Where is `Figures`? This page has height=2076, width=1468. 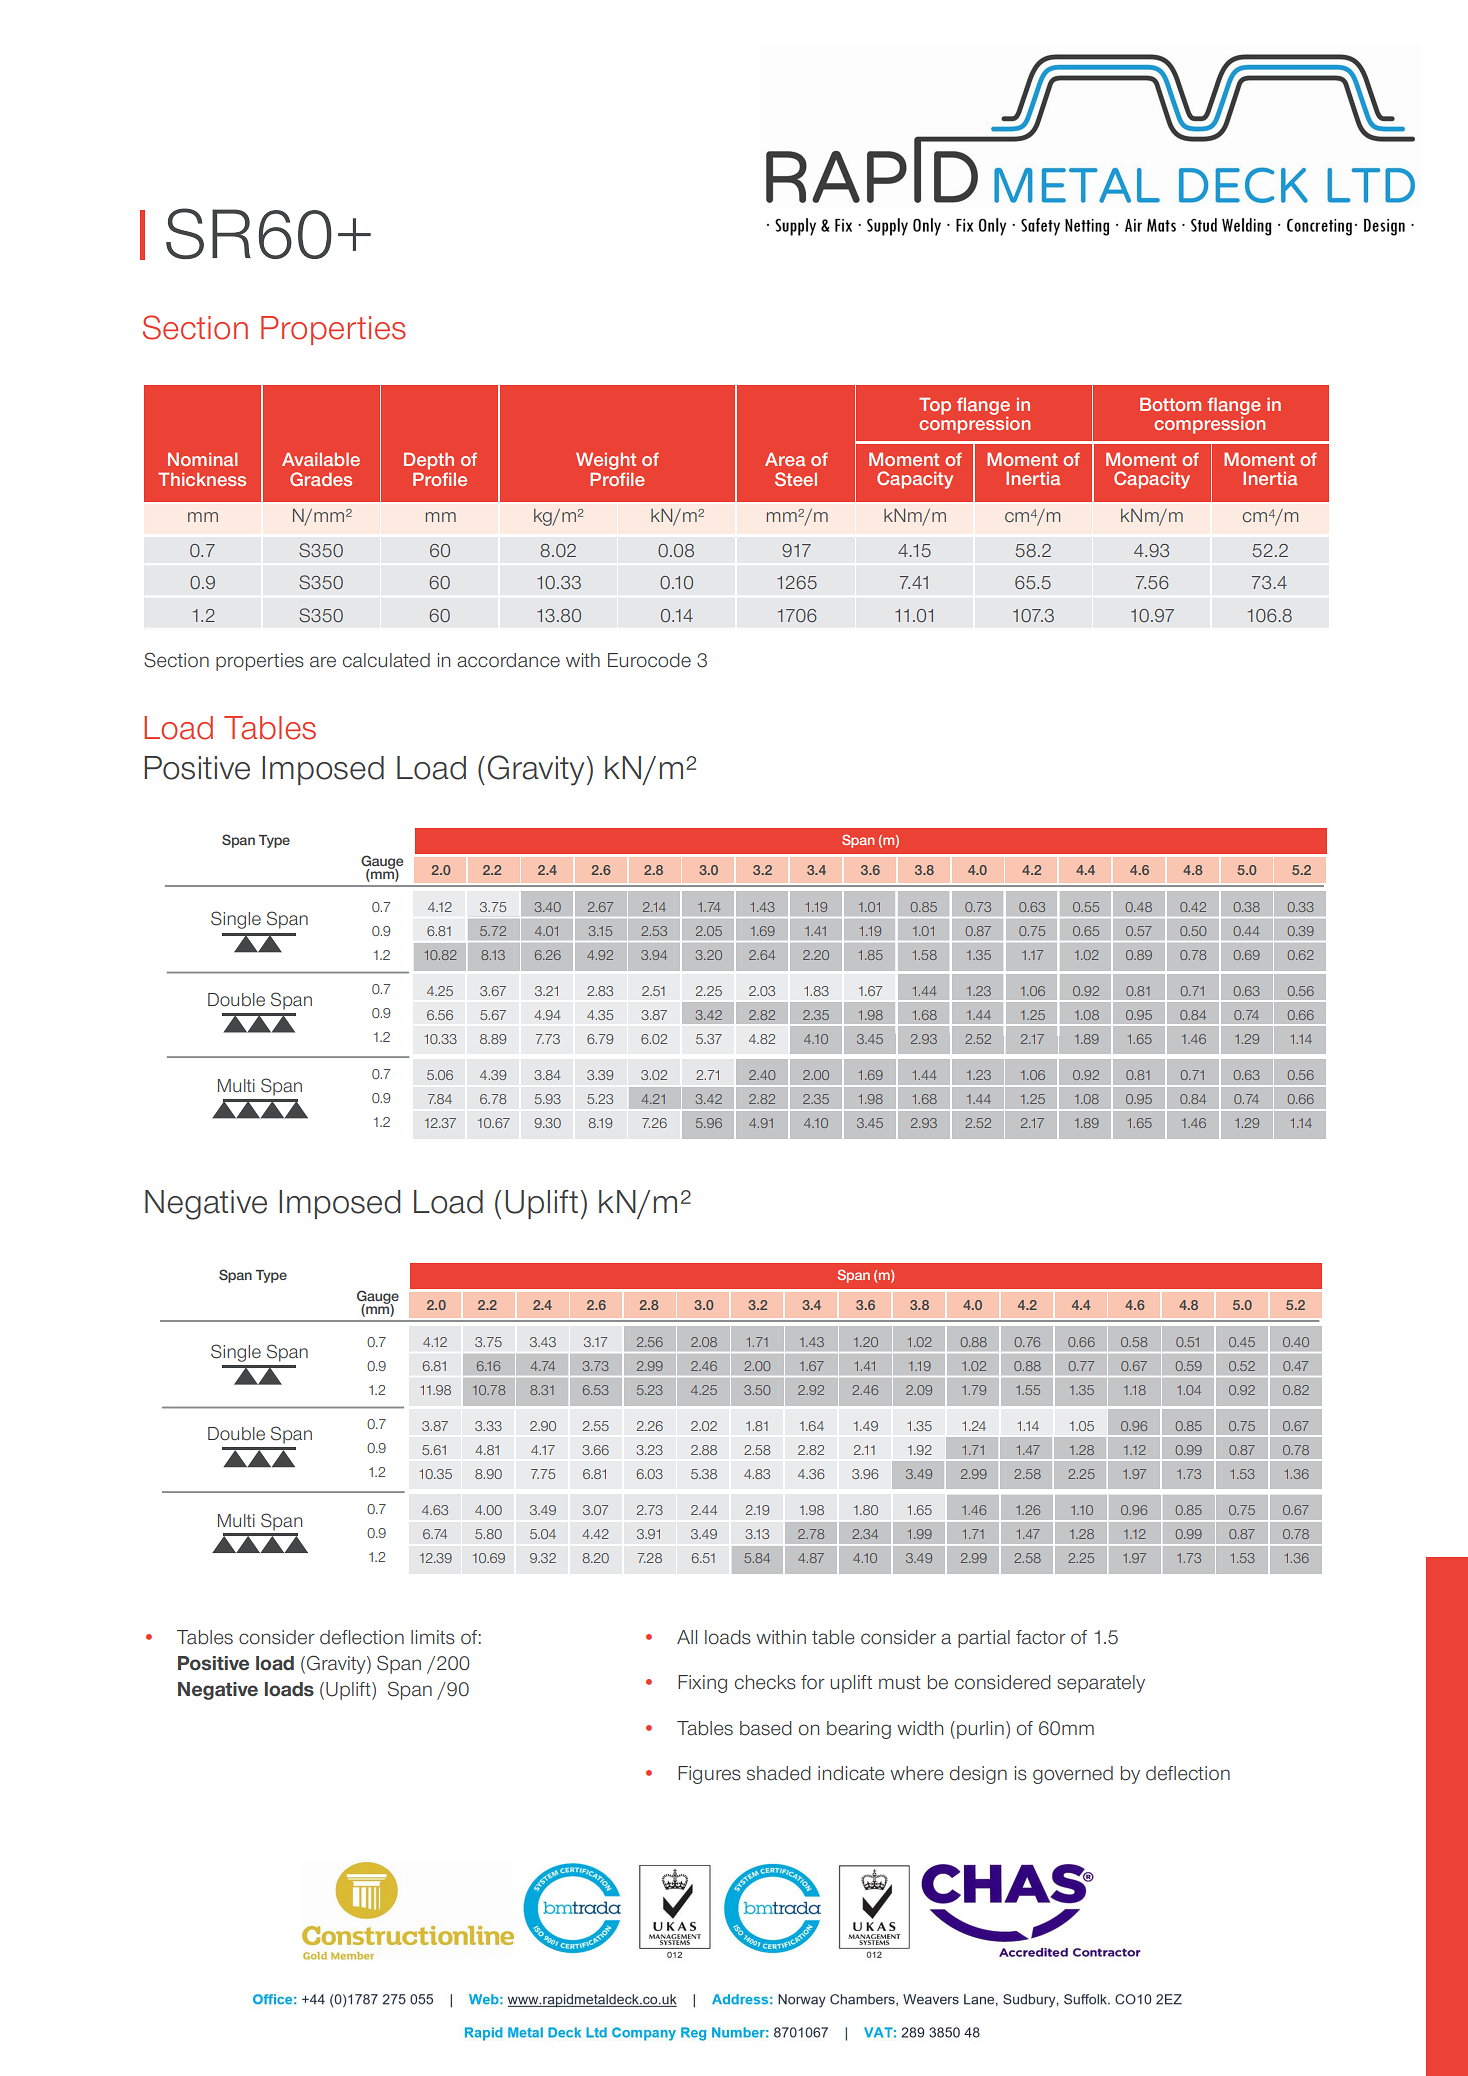
Figures is located at coordinates (709, 1775).
